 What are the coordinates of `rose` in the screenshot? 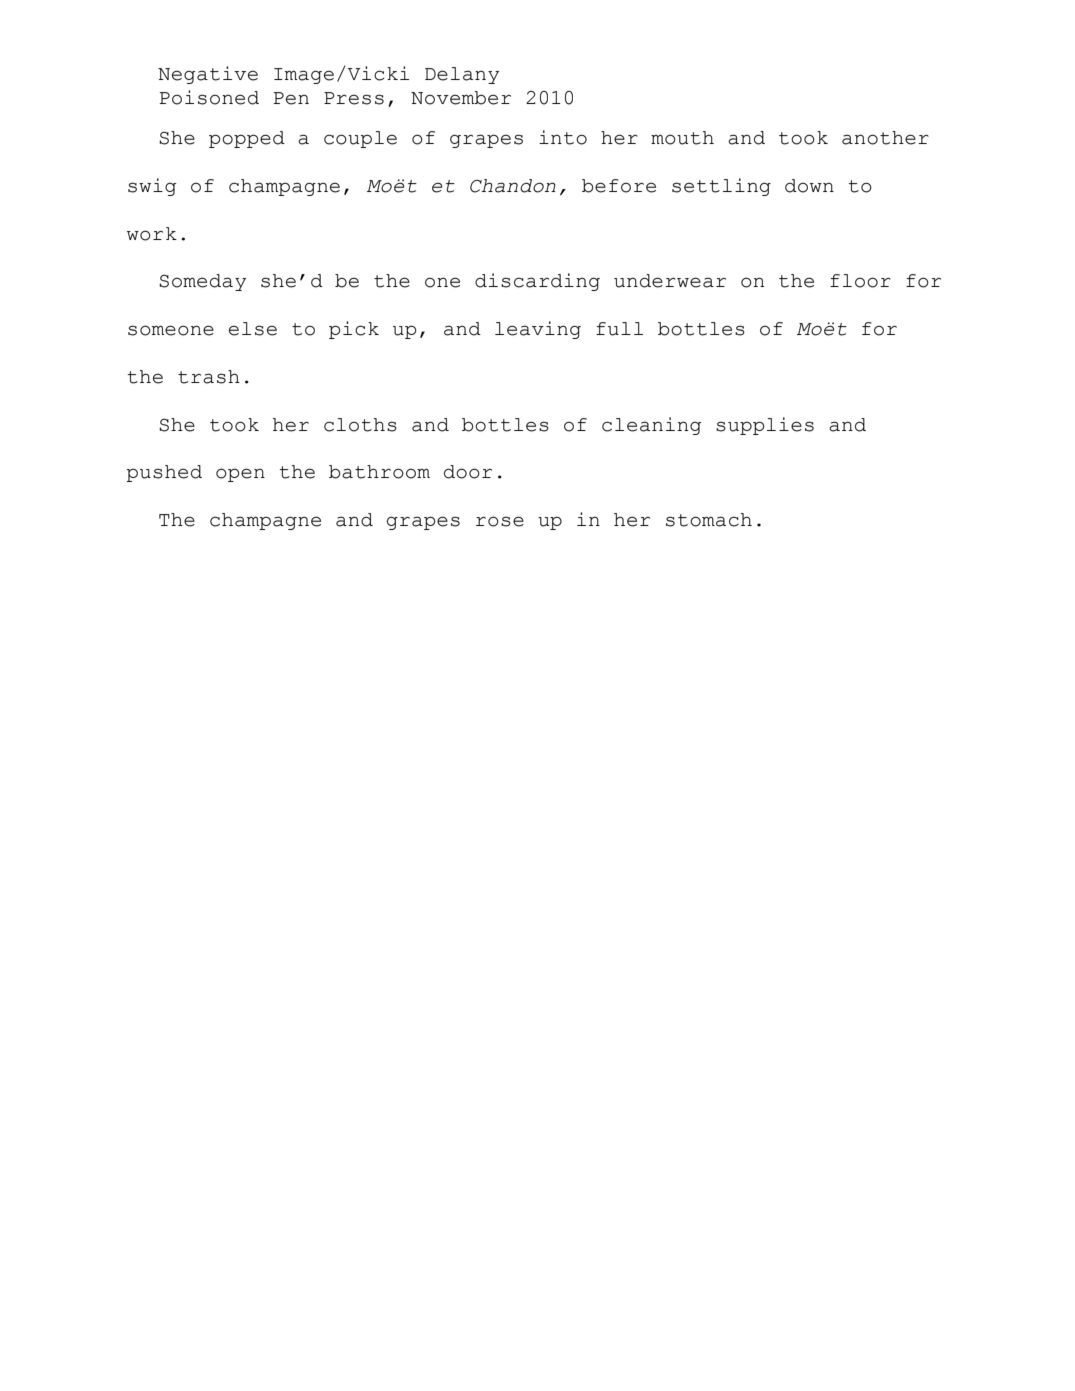 It's located at (500, 521).
